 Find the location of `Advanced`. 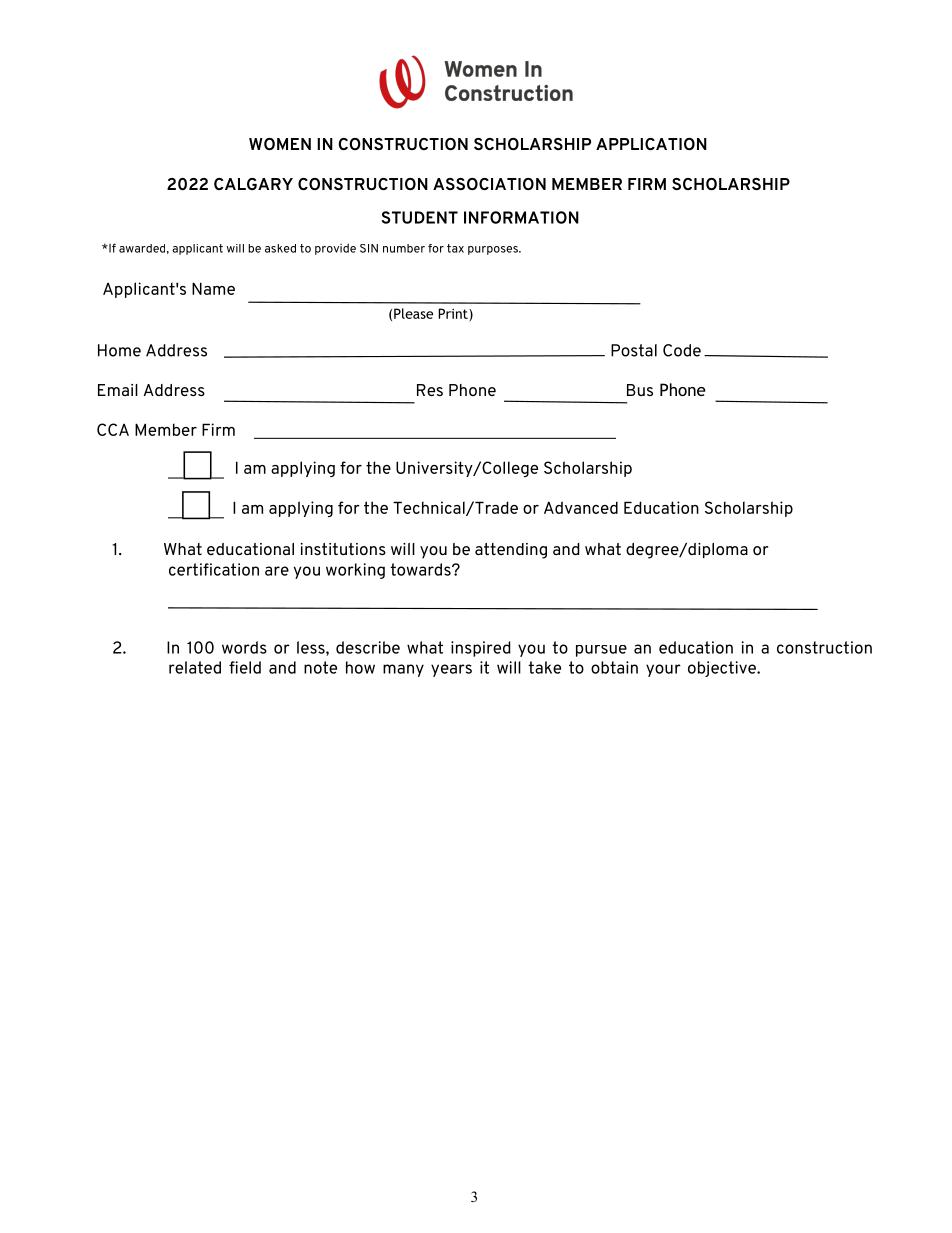

Advanced is located at coordinates (581, 507).
